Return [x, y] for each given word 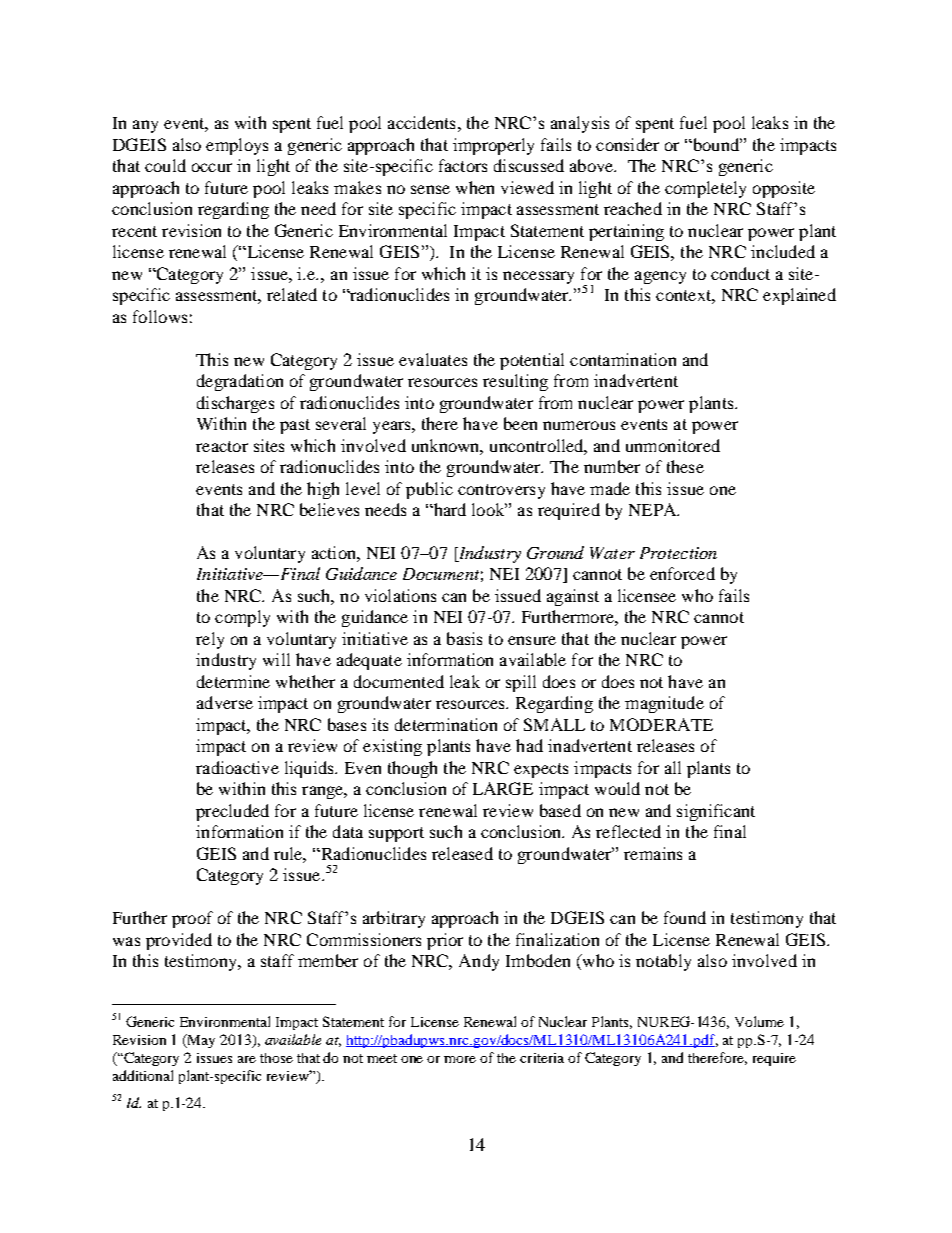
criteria [542, 1058]
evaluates [433, 359]
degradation [240, 382]
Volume [759, 1021]
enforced [682, 573]
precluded [232, 812]
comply [242, 618]
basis [464, 638]
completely [705, 189]
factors [463, 165]
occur [212, 167]
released [462, 853]
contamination [623, 359]
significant [716, 812]
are [247, 1059]
